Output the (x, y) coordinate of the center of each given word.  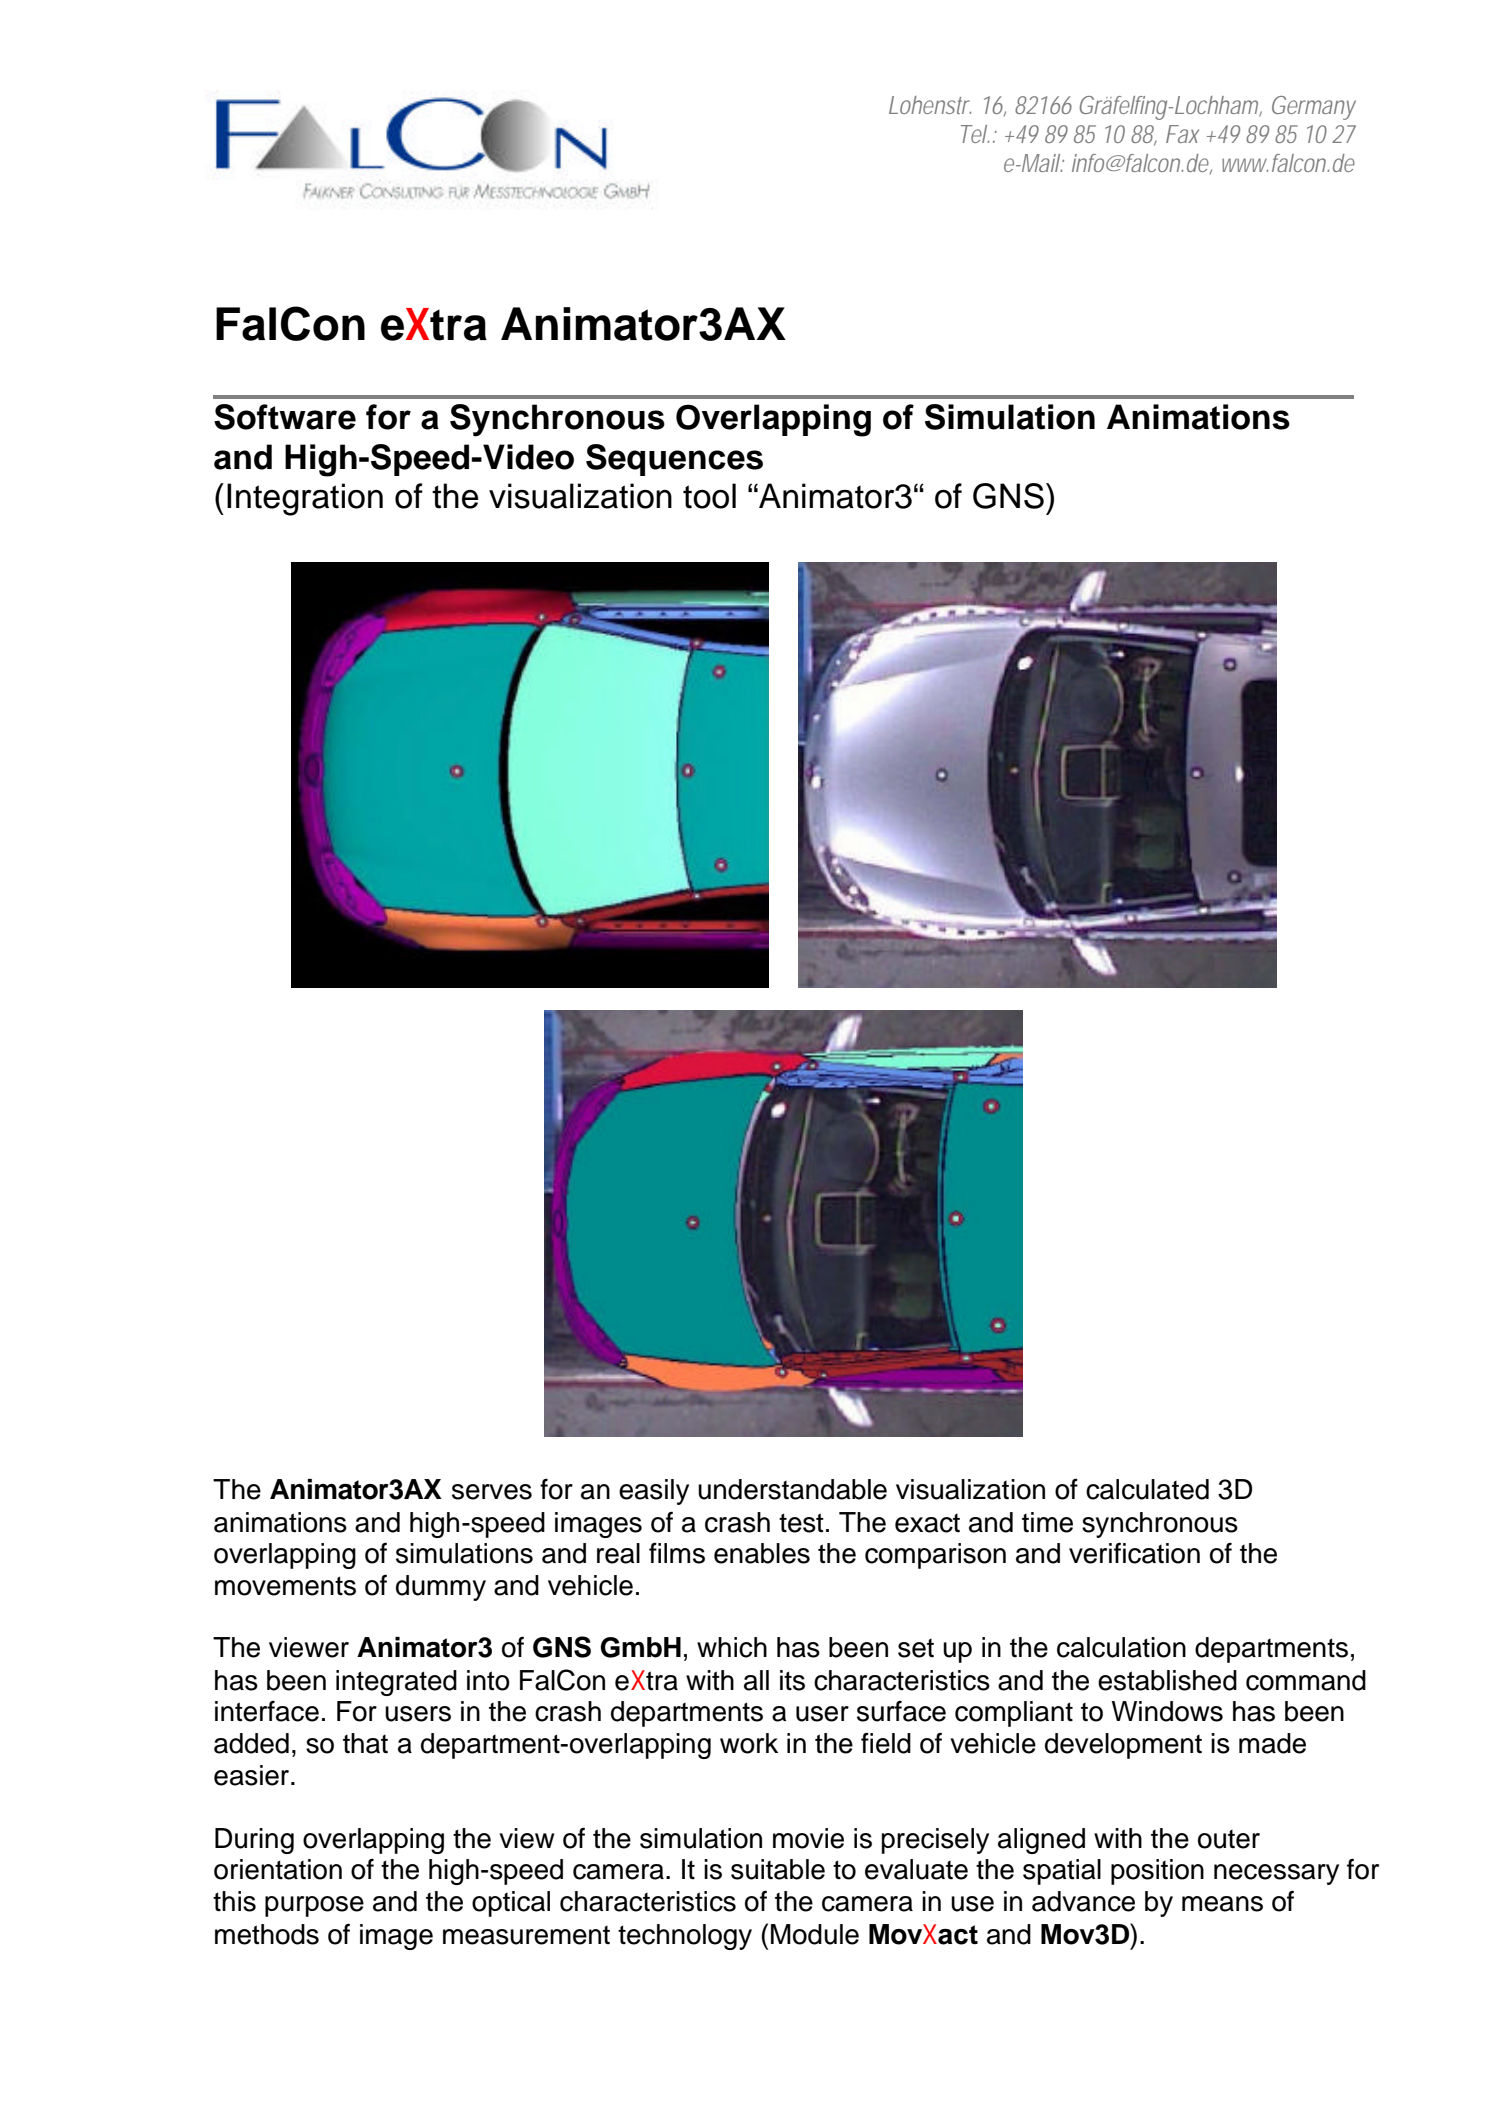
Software (285, 417)
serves (492, 1492)
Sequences (674, 460)
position (1157, 1872)
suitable (778, 1869)
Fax (1182, 134)
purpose (314, 1906)
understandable (792, 1489)
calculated (1147, 1489)
